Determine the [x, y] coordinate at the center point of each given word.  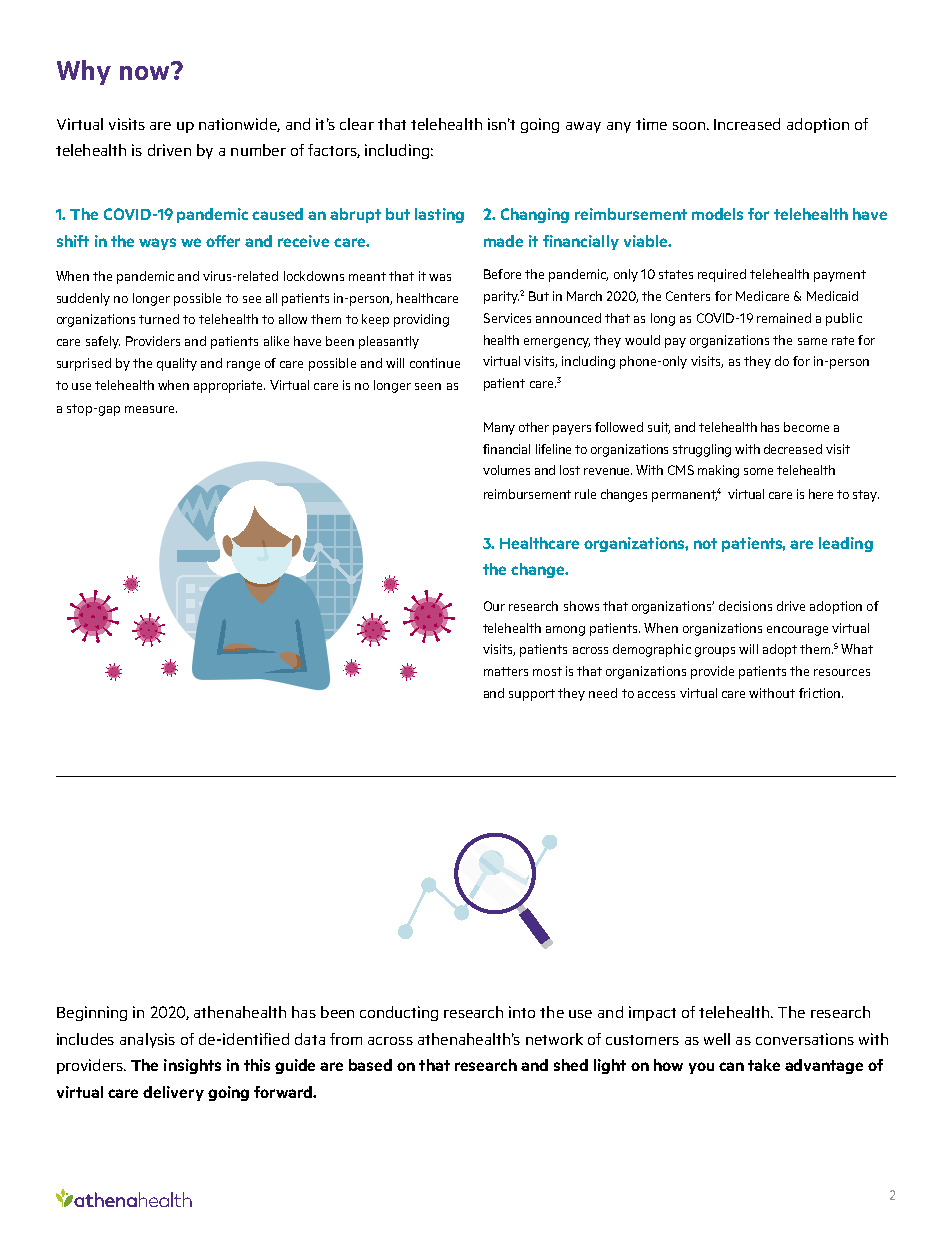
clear [357, 124]
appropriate [229, 386]
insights [192, 1066]
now [146, 71]
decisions [745, 606]
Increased [747, 124]
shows [581, 606]
